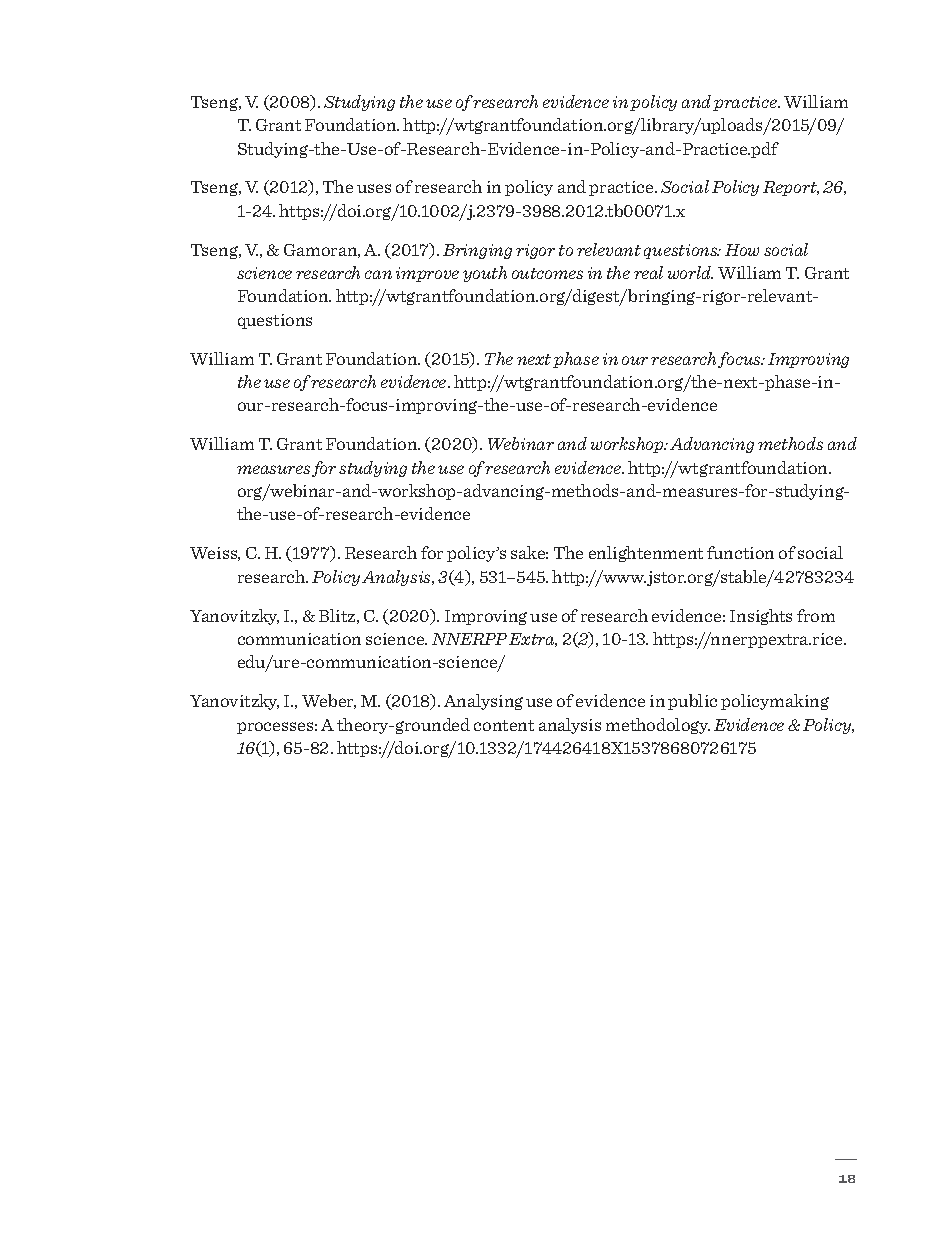 The width and height of the page is (952, 1233). I want to click on Report, so click(791, 188).
